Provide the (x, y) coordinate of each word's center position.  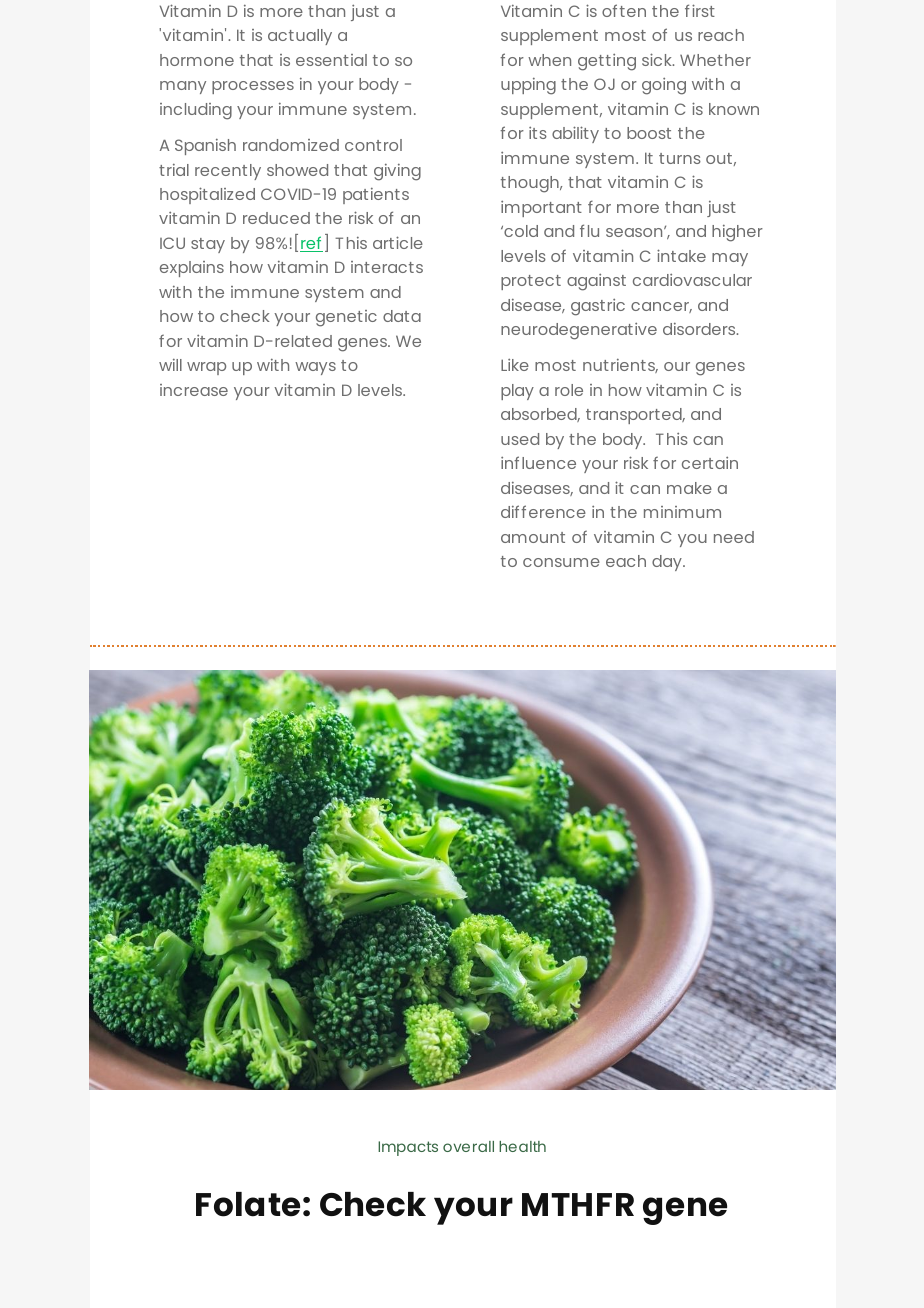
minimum (682, 512)
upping (528, 86)
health (522, 1146)
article (398, 242)
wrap (206, 368)
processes (253, 87)
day (668, 563)
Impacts (408, 1148)
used (520, 439)
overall (468, 1146)
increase (194, 390)
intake (681, 255)
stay (208, 245)
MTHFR (578, 1204)
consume (561, 562)
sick (658, 59)
